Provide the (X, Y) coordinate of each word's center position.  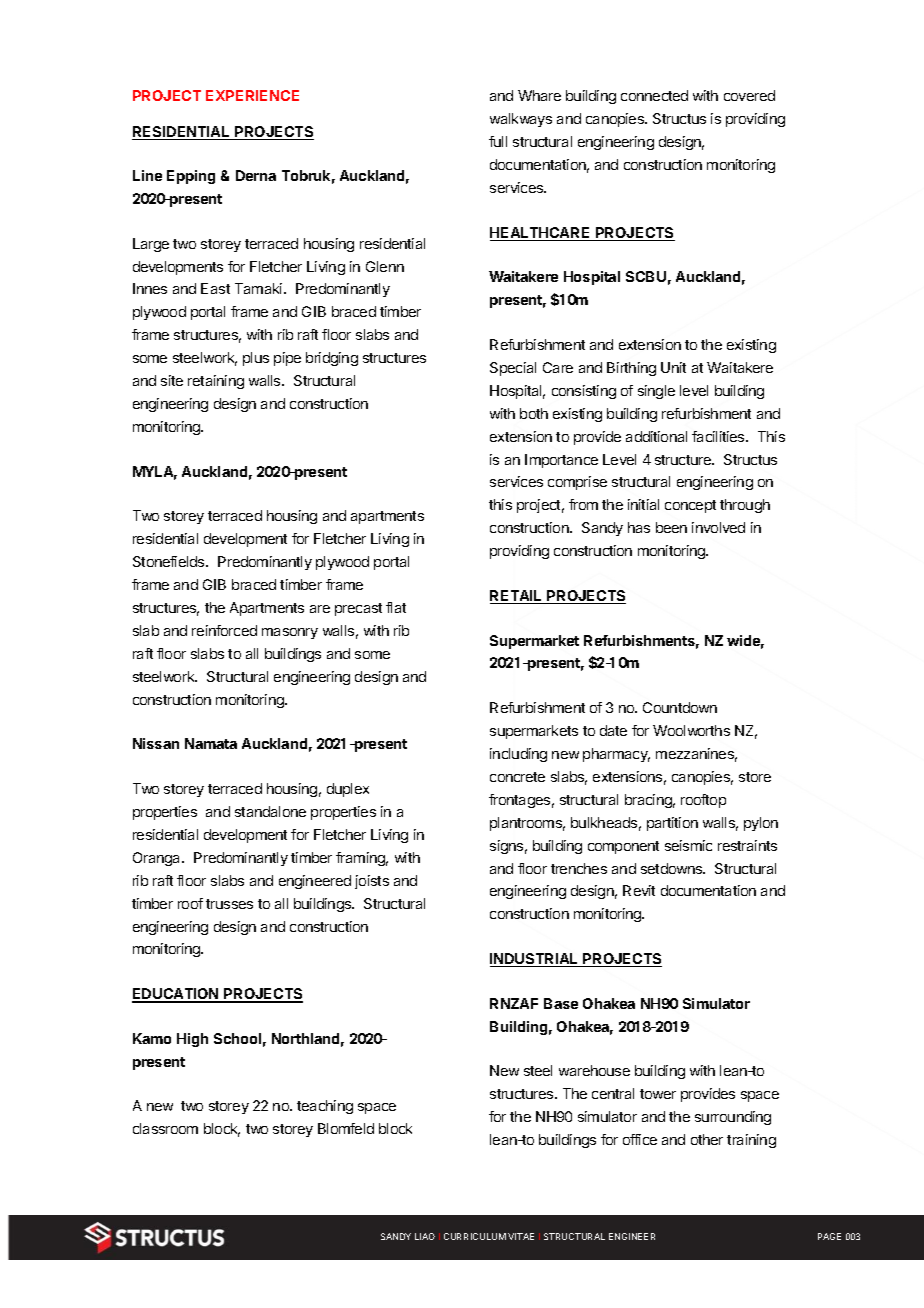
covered (749, 95)
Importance (561, 461)
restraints (747, 845)
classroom (165, 1128)
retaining (216, 382)
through (745, 506)
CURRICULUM (475, 1236)
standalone (270, 811)
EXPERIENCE (252, 95)
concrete (517, 777)
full (498, 141)
